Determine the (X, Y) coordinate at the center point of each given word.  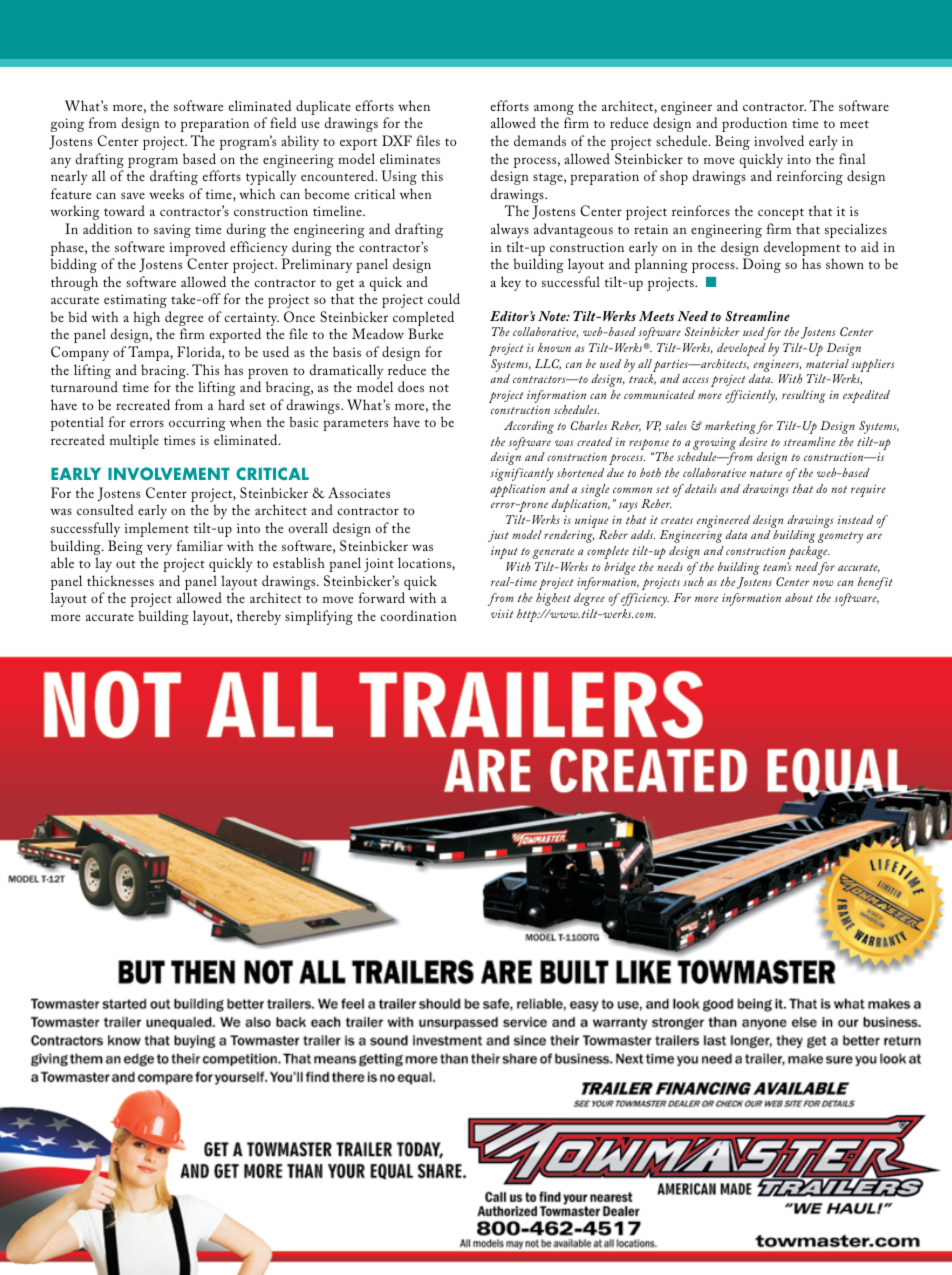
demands (540, 140)
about (799, 597)
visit (502, 613)
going (67, 125)
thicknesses (120, 580)
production (754, 124)
